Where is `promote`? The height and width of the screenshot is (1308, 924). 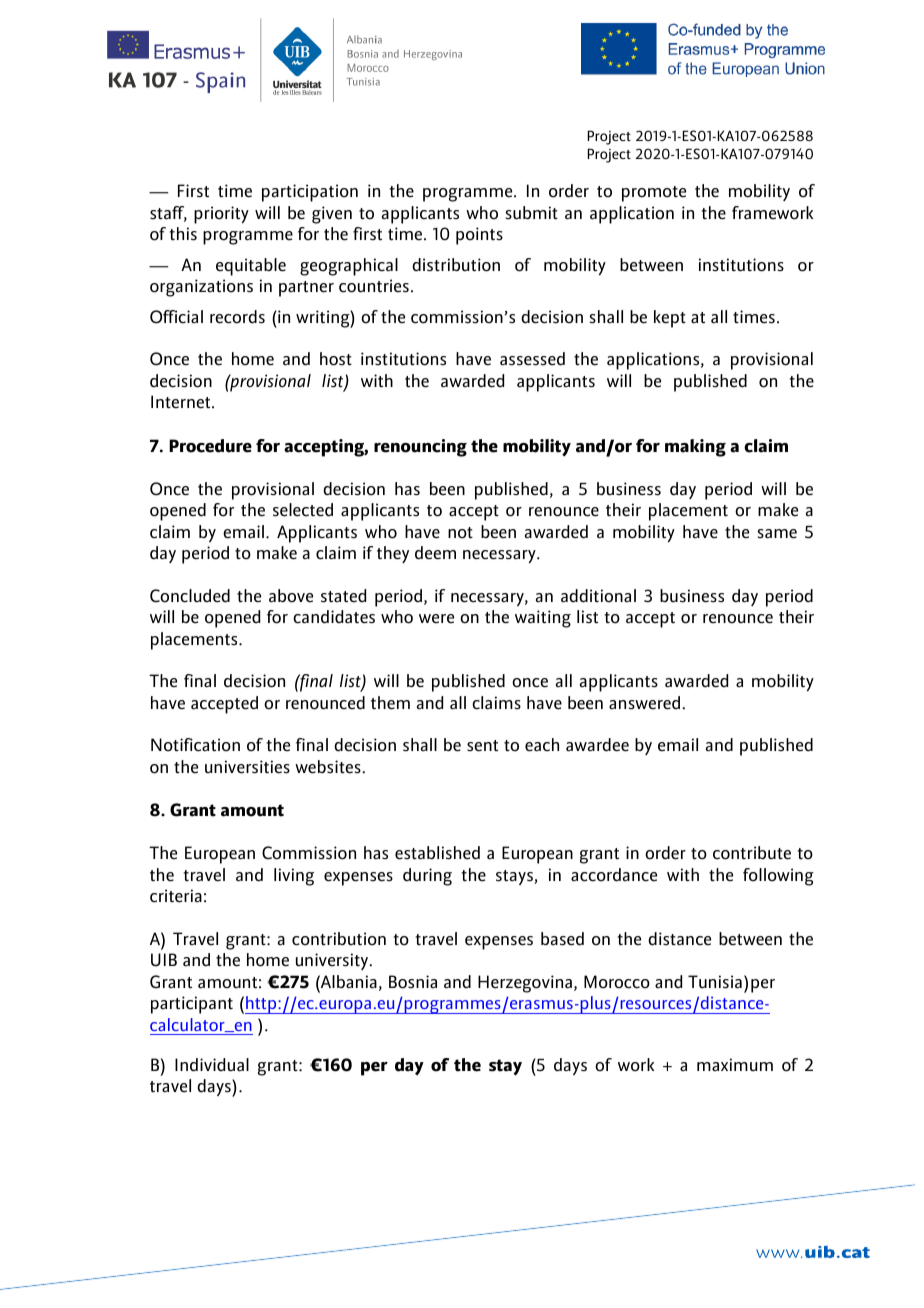 promote is located at coordinates (654, 194).
